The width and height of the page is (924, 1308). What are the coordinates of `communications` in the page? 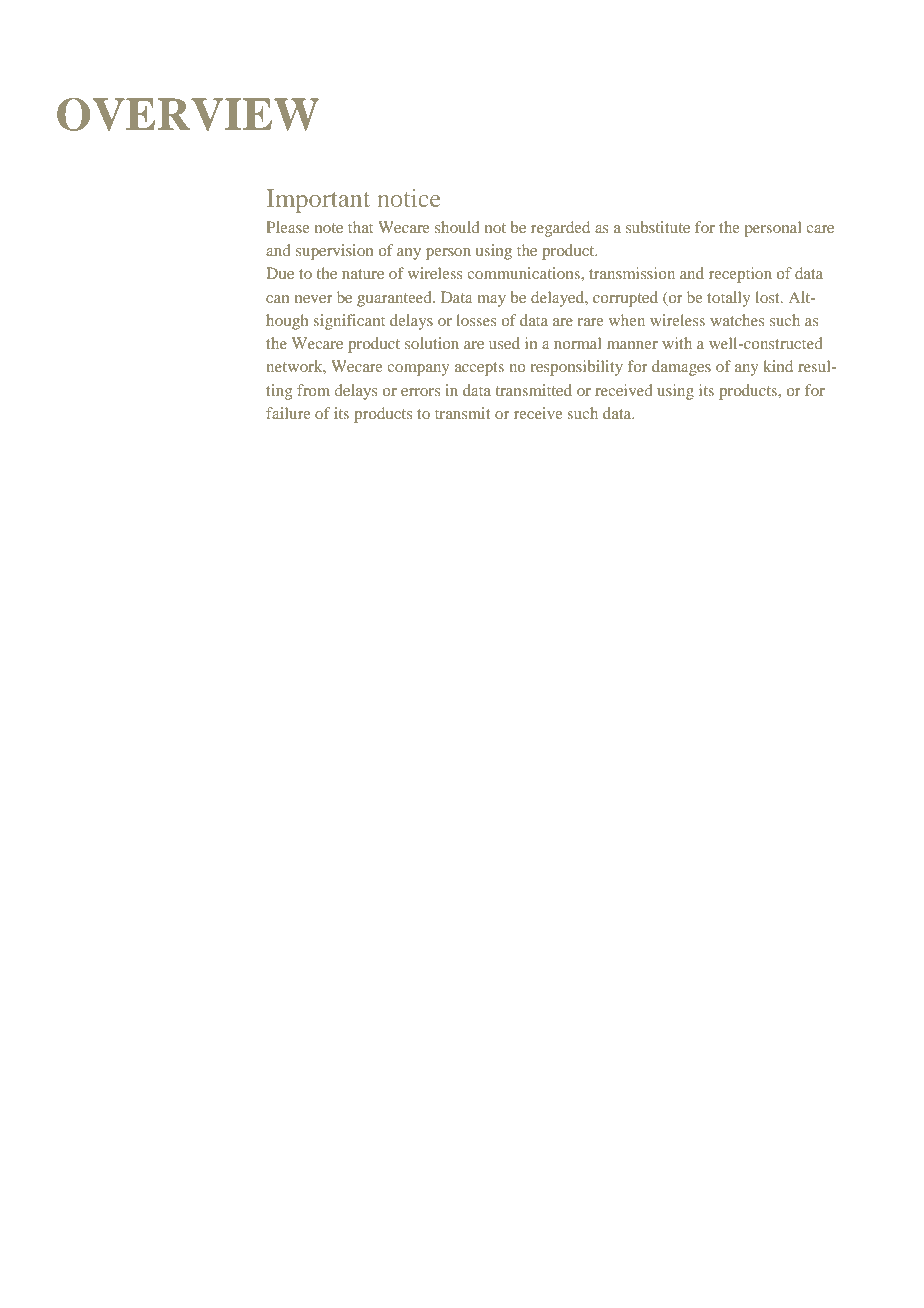 It's located at (524, 273).
